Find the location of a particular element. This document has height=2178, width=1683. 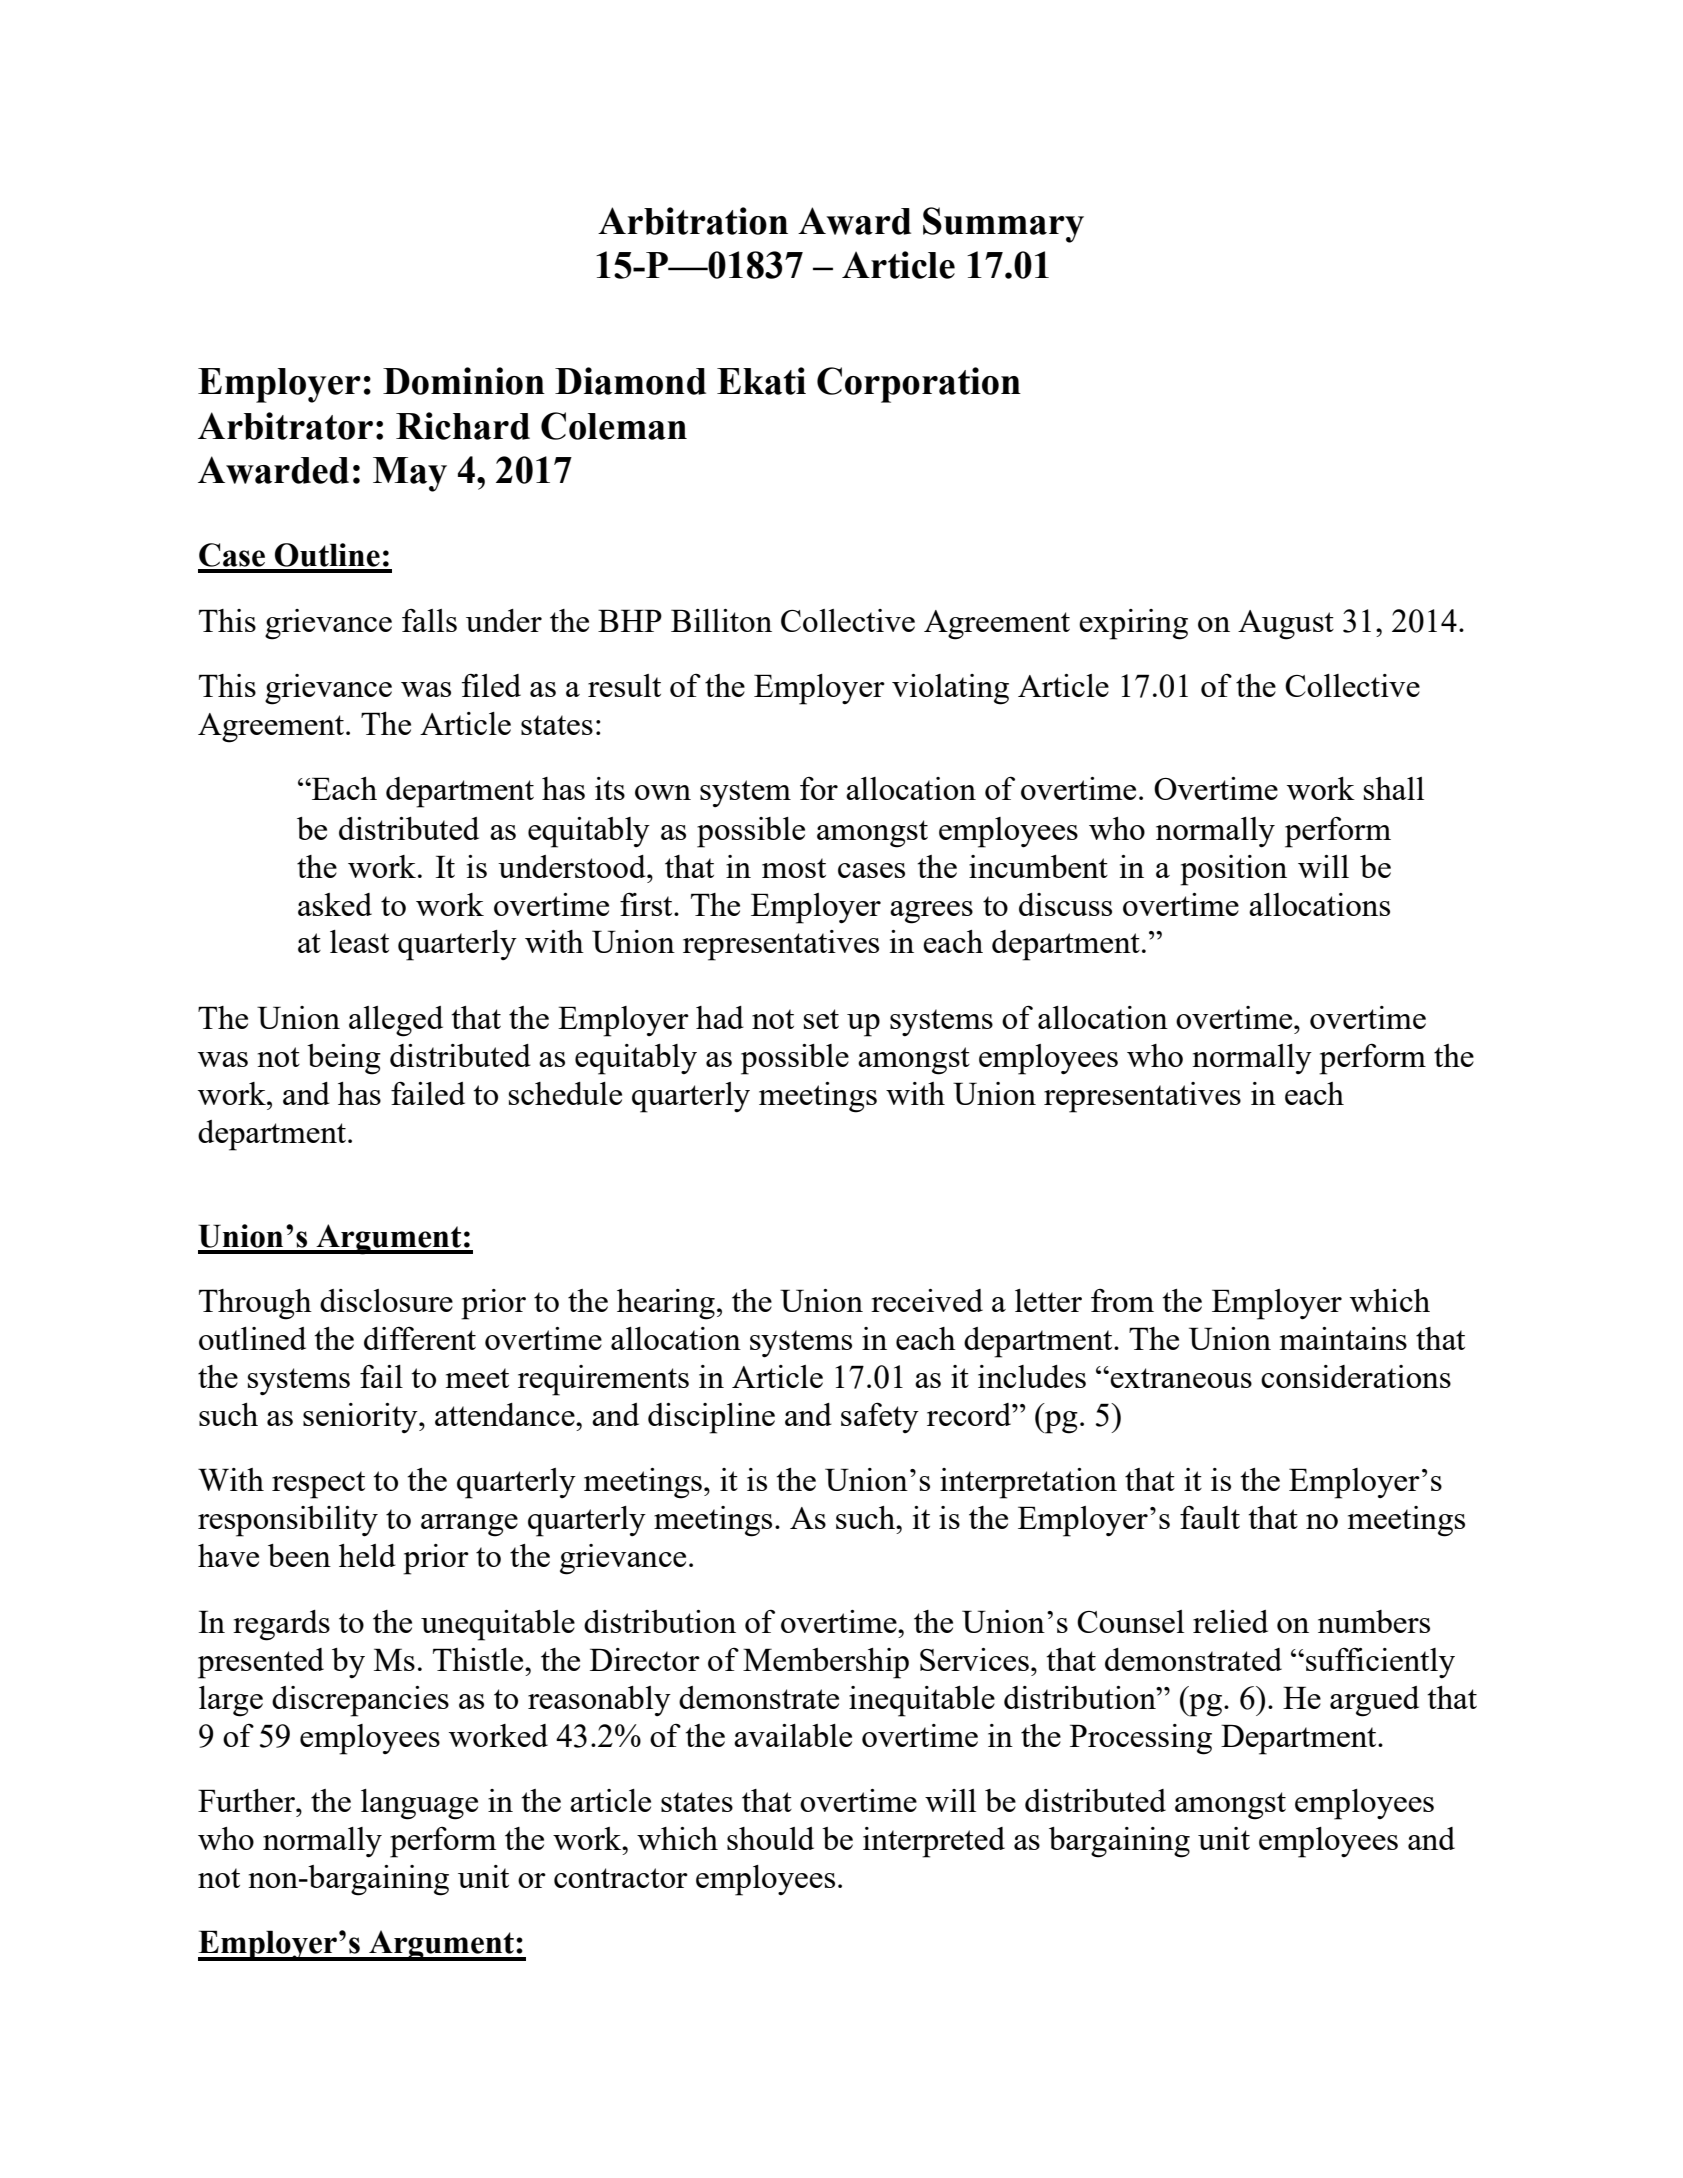

held is located at coordinates (367, 1555).
